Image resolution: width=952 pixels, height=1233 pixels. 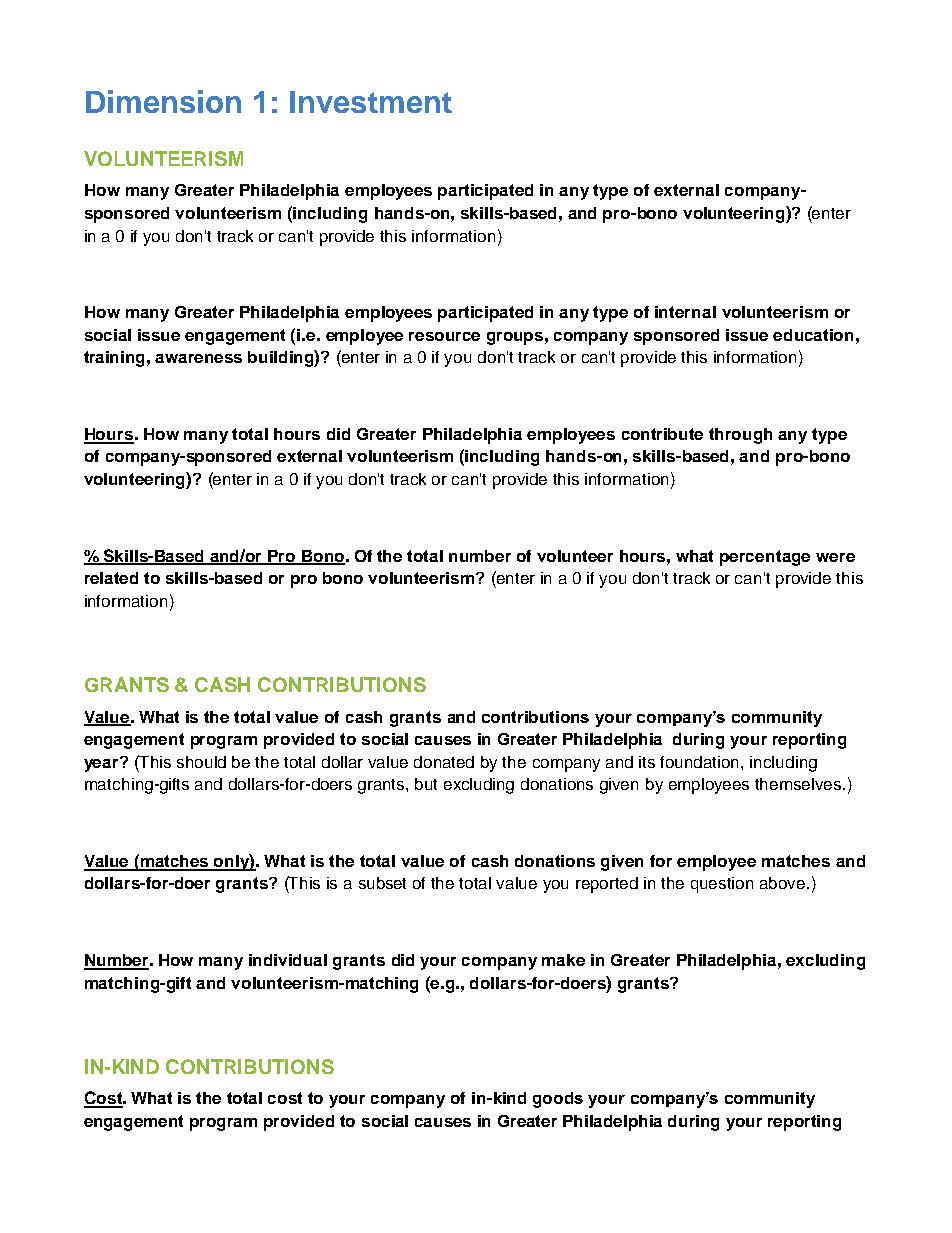 What do you see at coordinates (444, 336) in the document?
I see `resource` at bounding box center [444, 336].
